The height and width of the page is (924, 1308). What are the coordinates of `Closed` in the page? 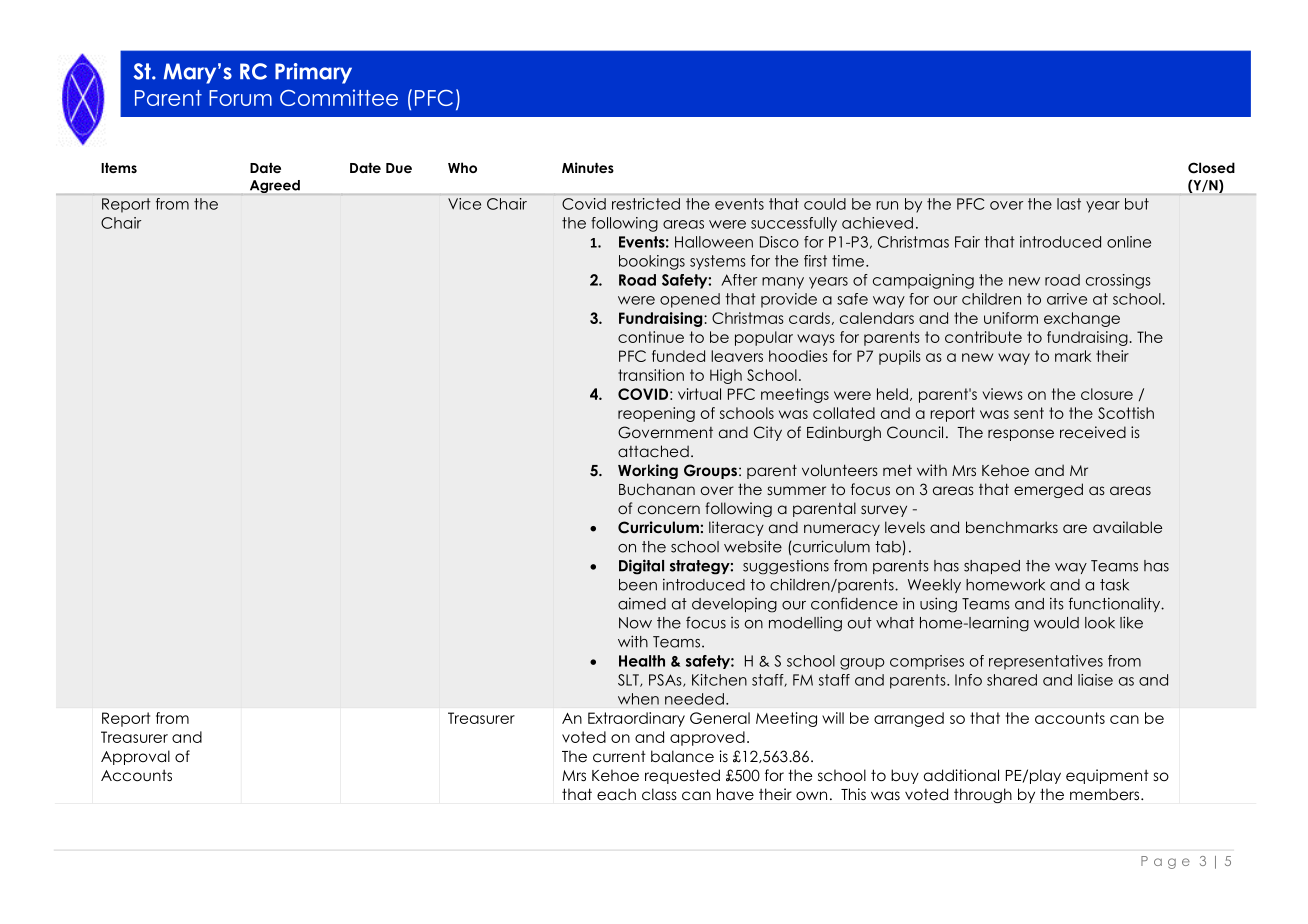 It's located at (1211, 168).
